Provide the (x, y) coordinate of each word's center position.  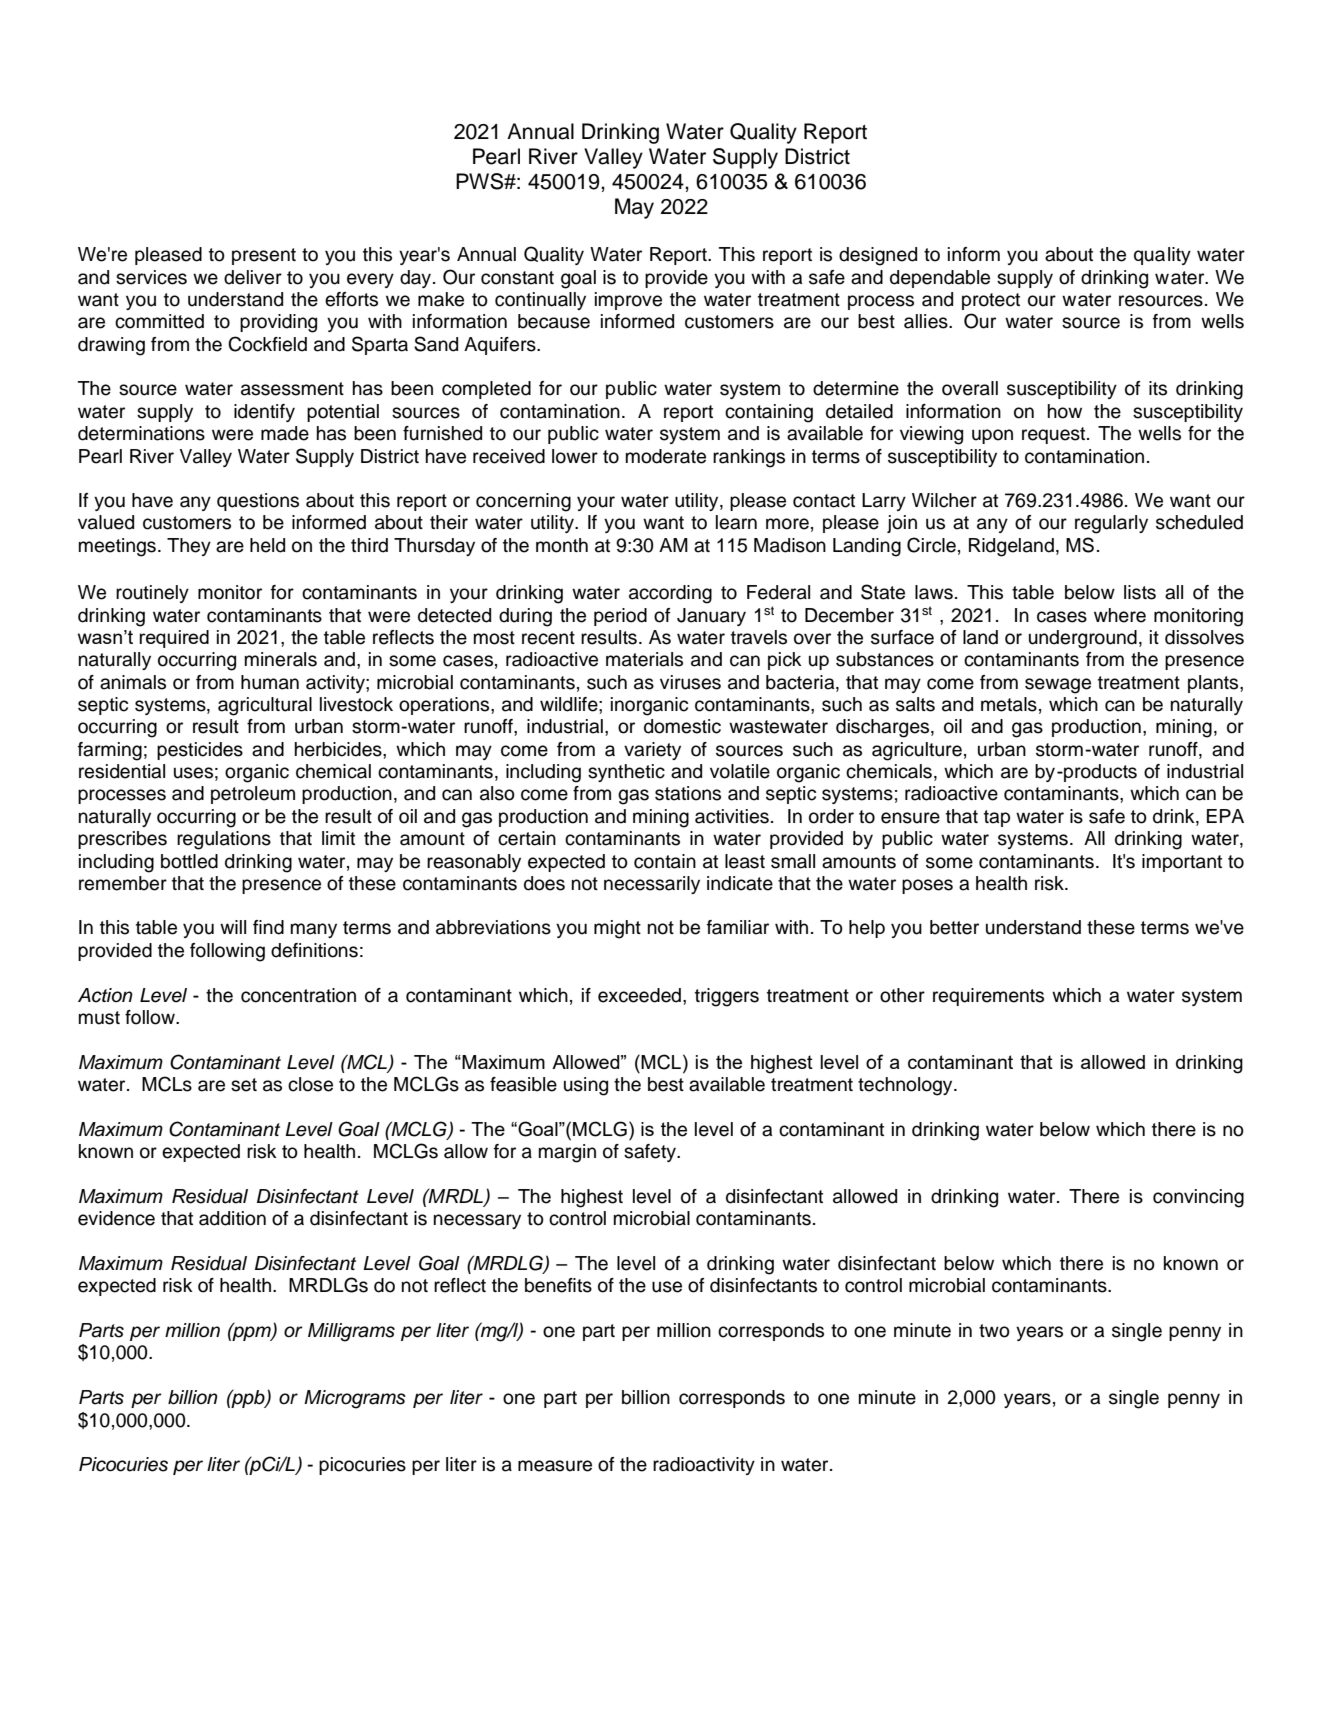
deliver (253, 277)
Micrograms (355, 1399)
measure (555, 1466)
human (270, 682)
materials (644, 659)
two (994, 1331)
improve (628, 301)
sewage (1058, 686)
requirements (988, 997)
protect (991, 301)
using (586, 1086)
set (244, 1085)
